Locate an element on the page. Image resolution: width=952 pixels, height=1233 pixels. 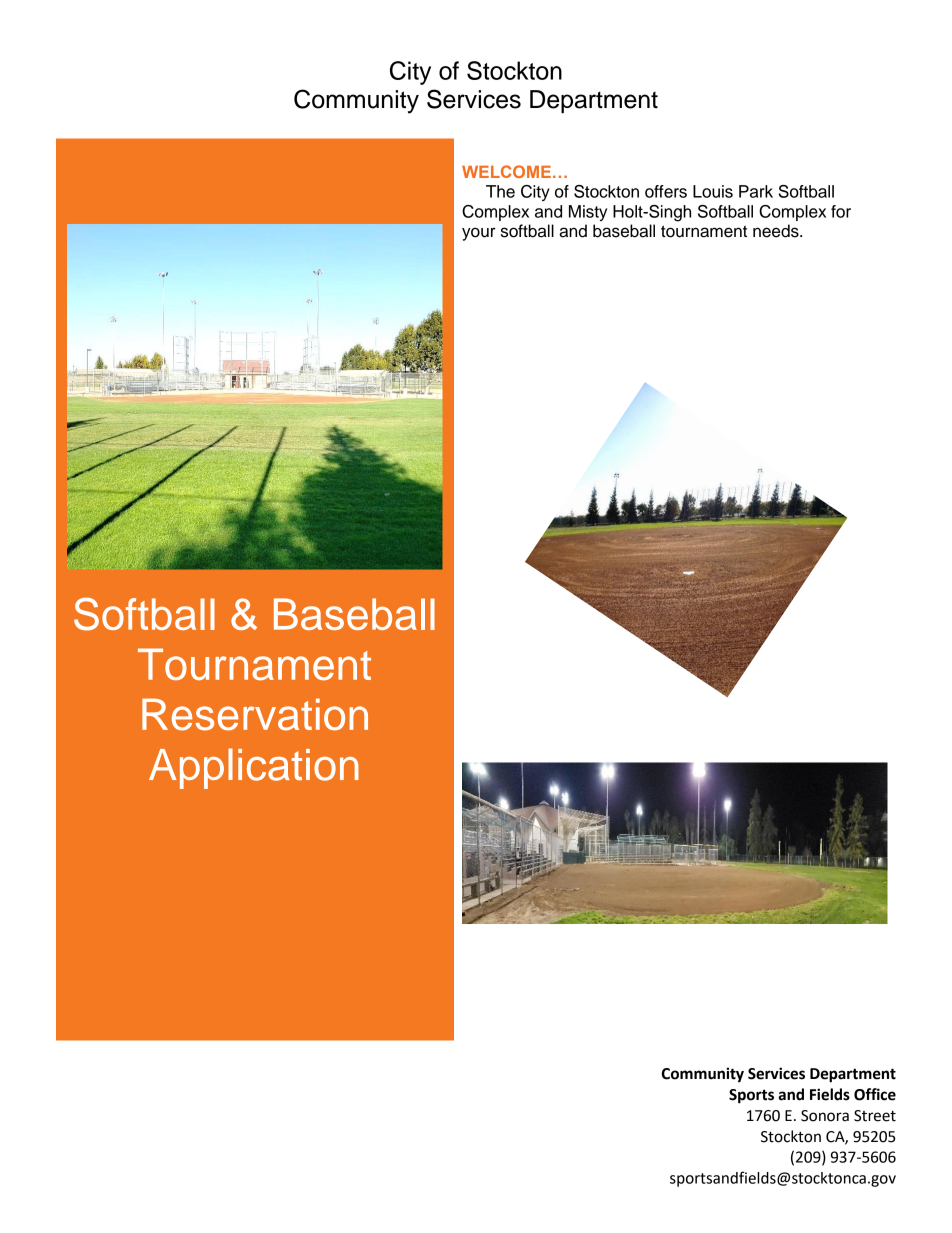
Park is located at coordinates (756, 191).
